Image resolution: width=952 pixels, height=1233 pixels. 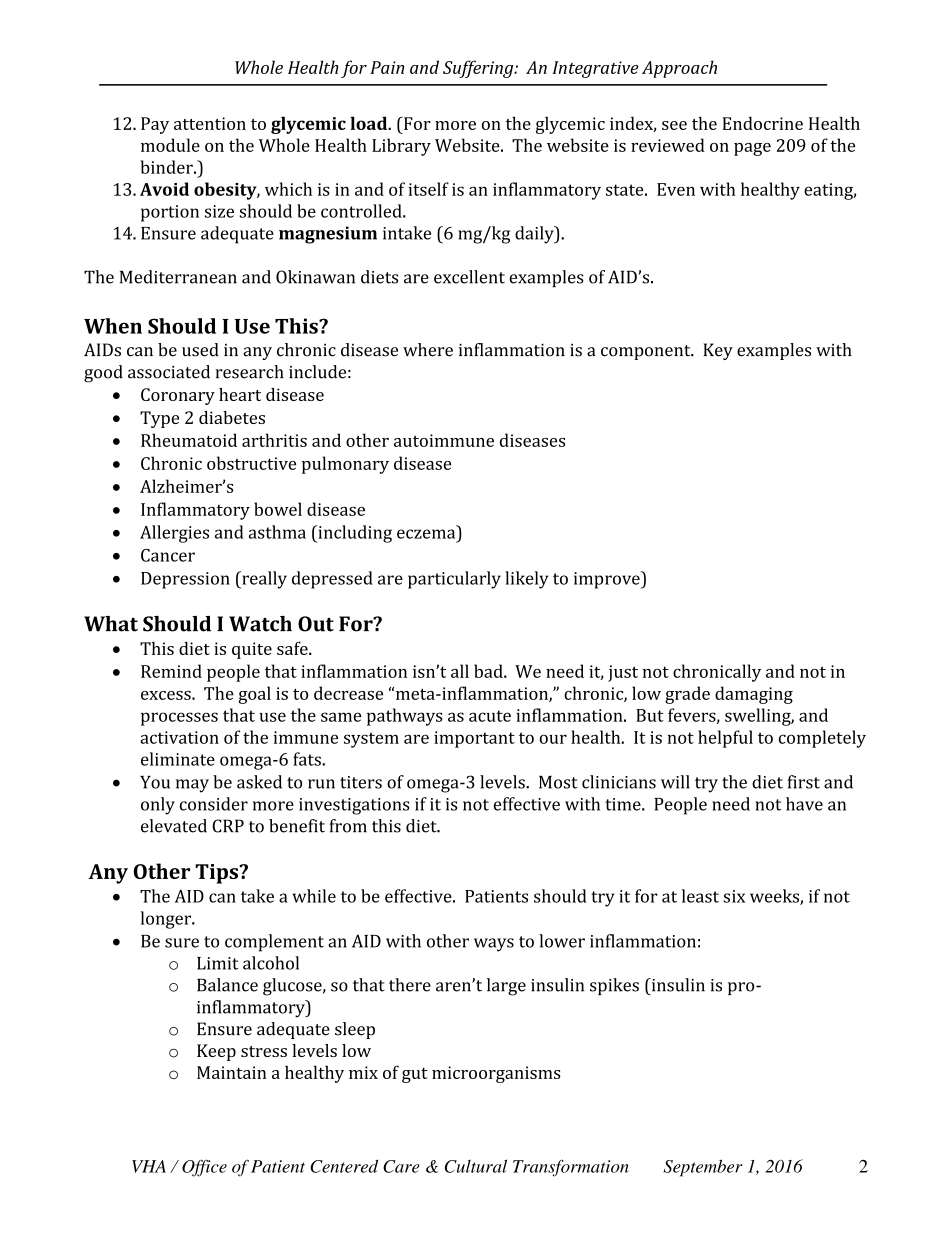 What do you see at coordinates (204, 1168) in the screenshot?
I see `Office` at bounding box center [204, 1168].
